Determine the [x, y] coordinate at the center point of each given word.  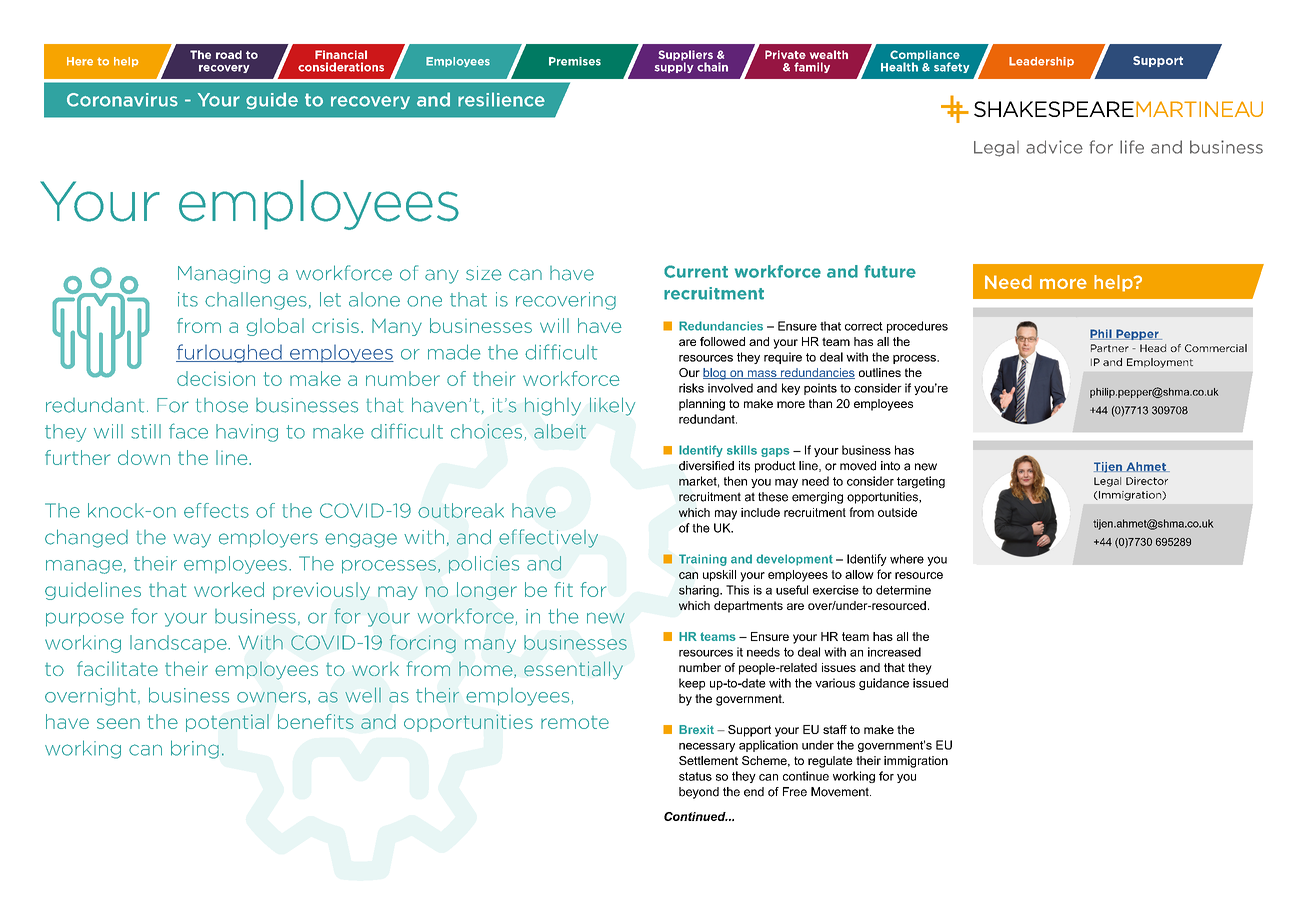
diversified [706, 466]
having [247, 433]
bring [195, 749]
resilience [501, 99]
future [890, 271]
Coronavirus [122, 100]
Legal [1107, 482]
